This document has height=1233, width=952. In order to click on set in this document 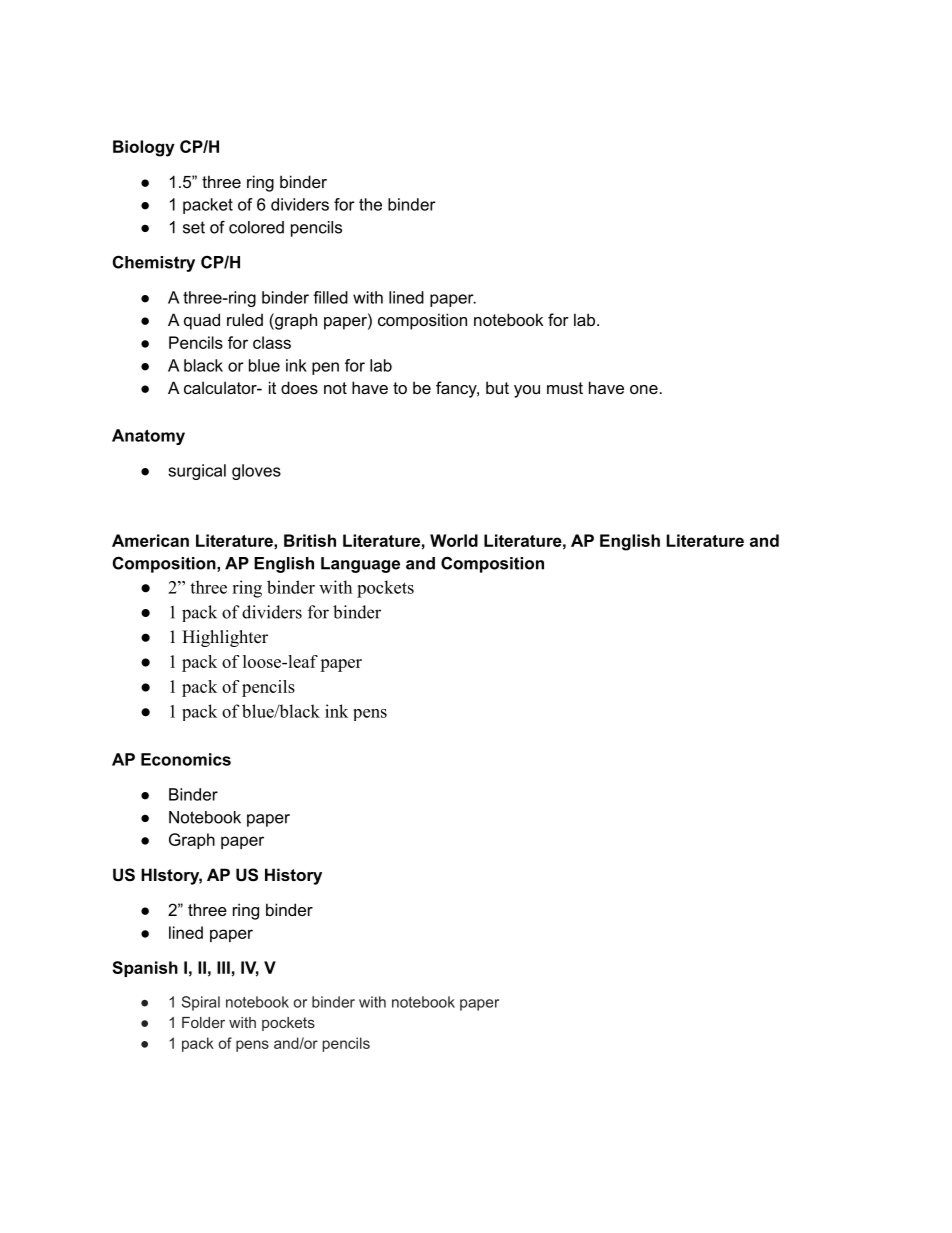, I will do `click(194, 227)`.
